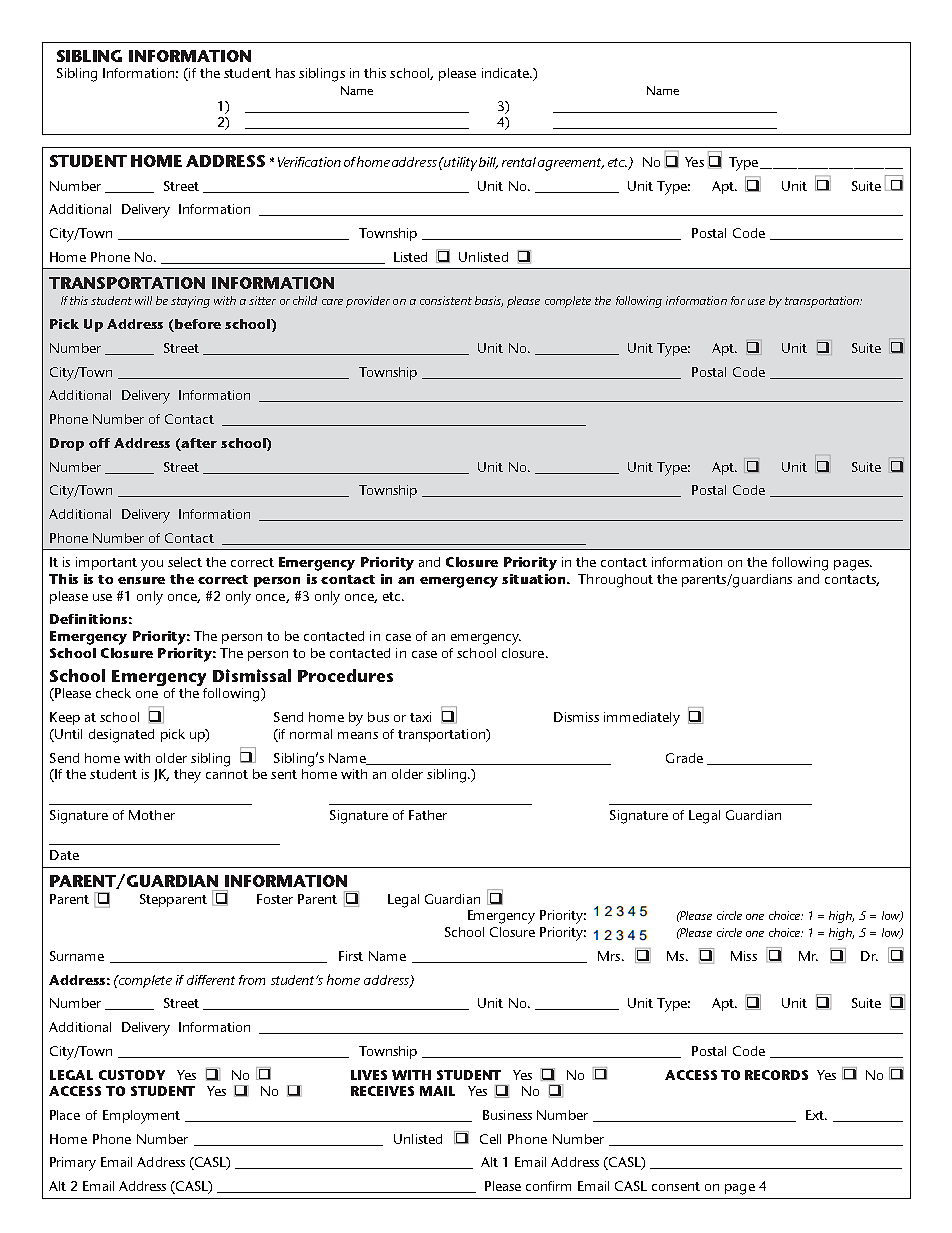 The width and height of the screenshot is (952, 1233). What do you see at coordinates (345, 675) in the screenshot?
I see `Procedures` at bounding box center [345, 675].
